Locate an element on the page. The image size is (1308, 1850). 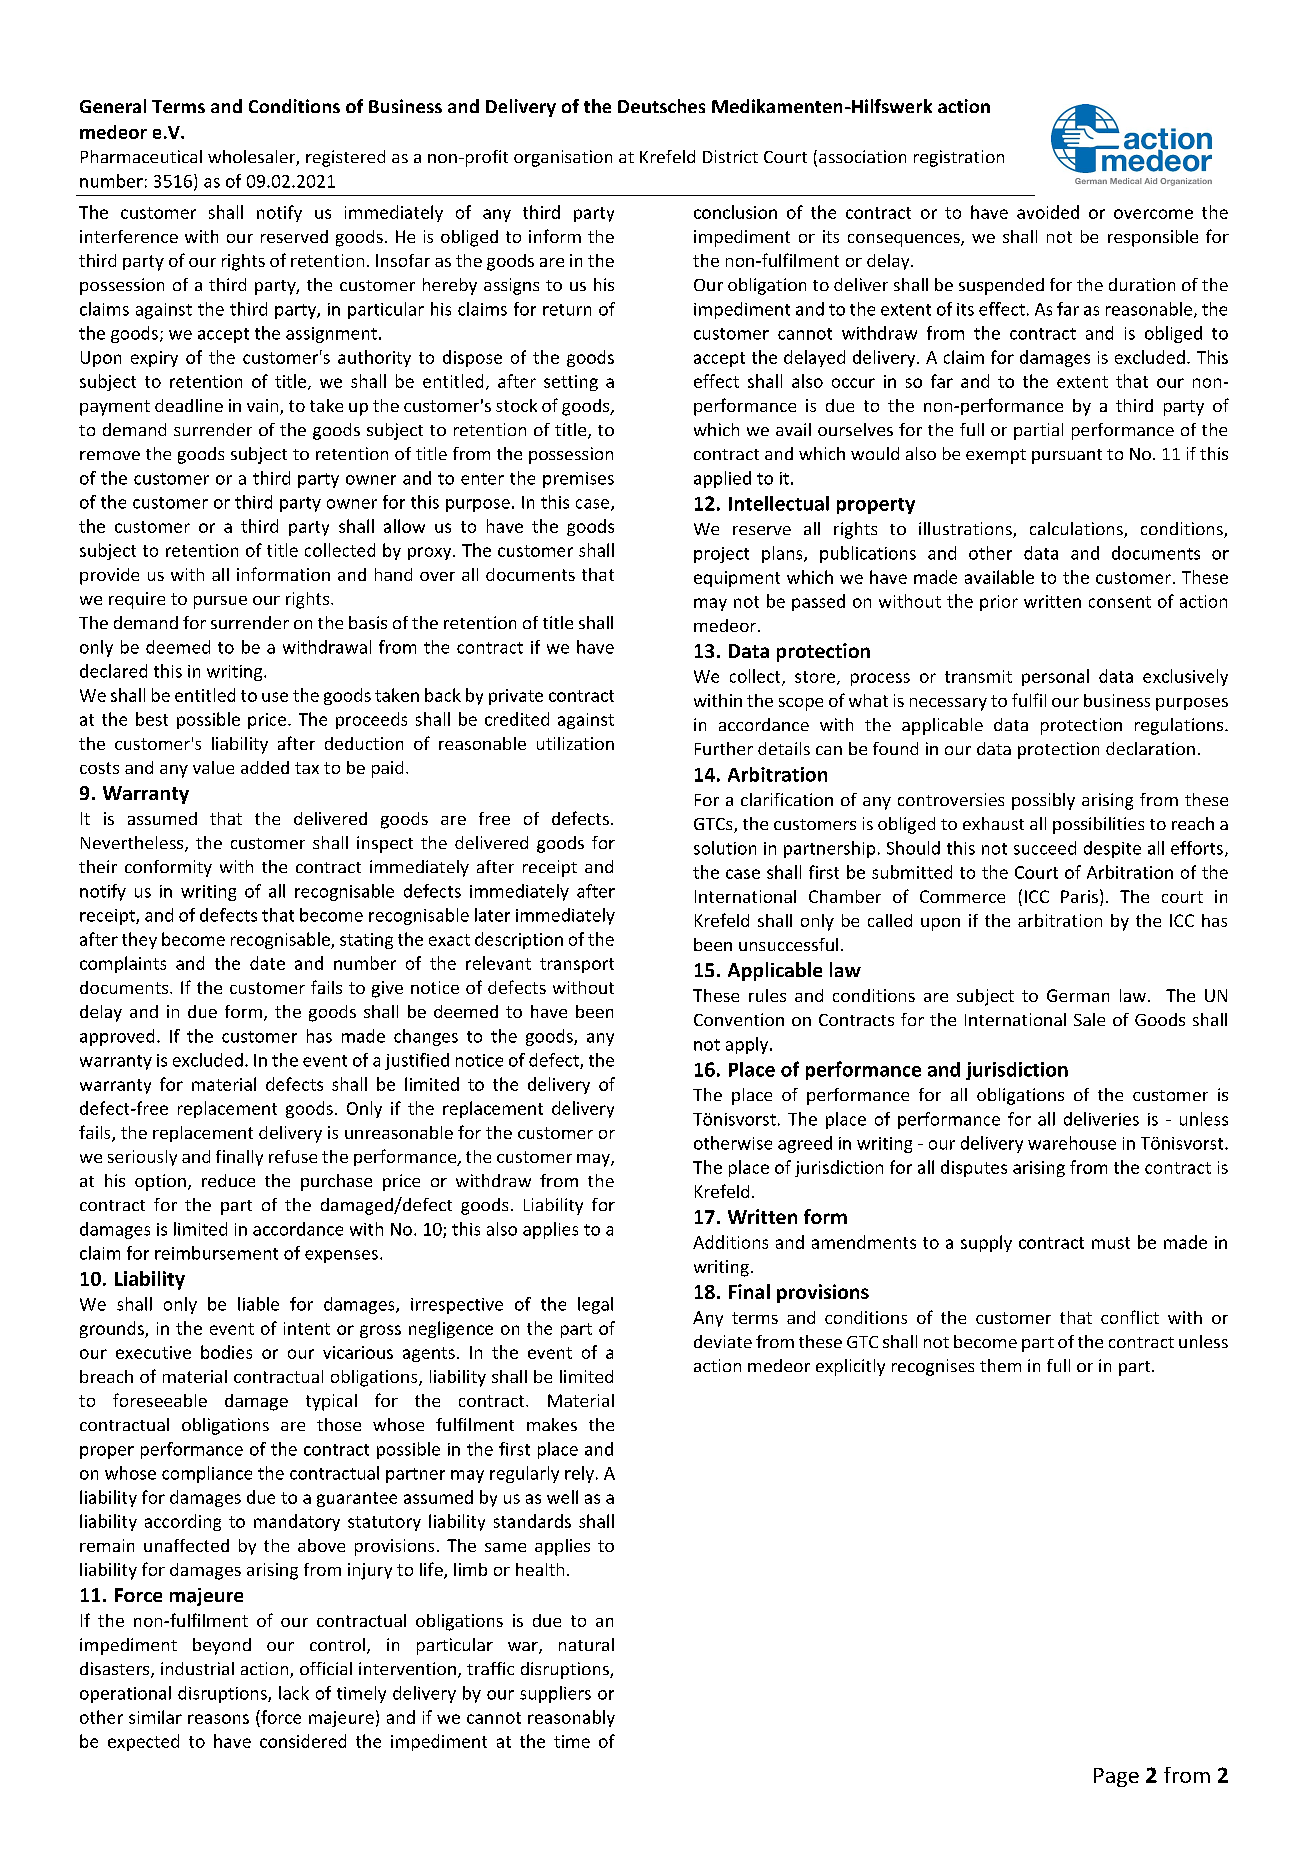
avoided is located at coordinates (1048, 212).
